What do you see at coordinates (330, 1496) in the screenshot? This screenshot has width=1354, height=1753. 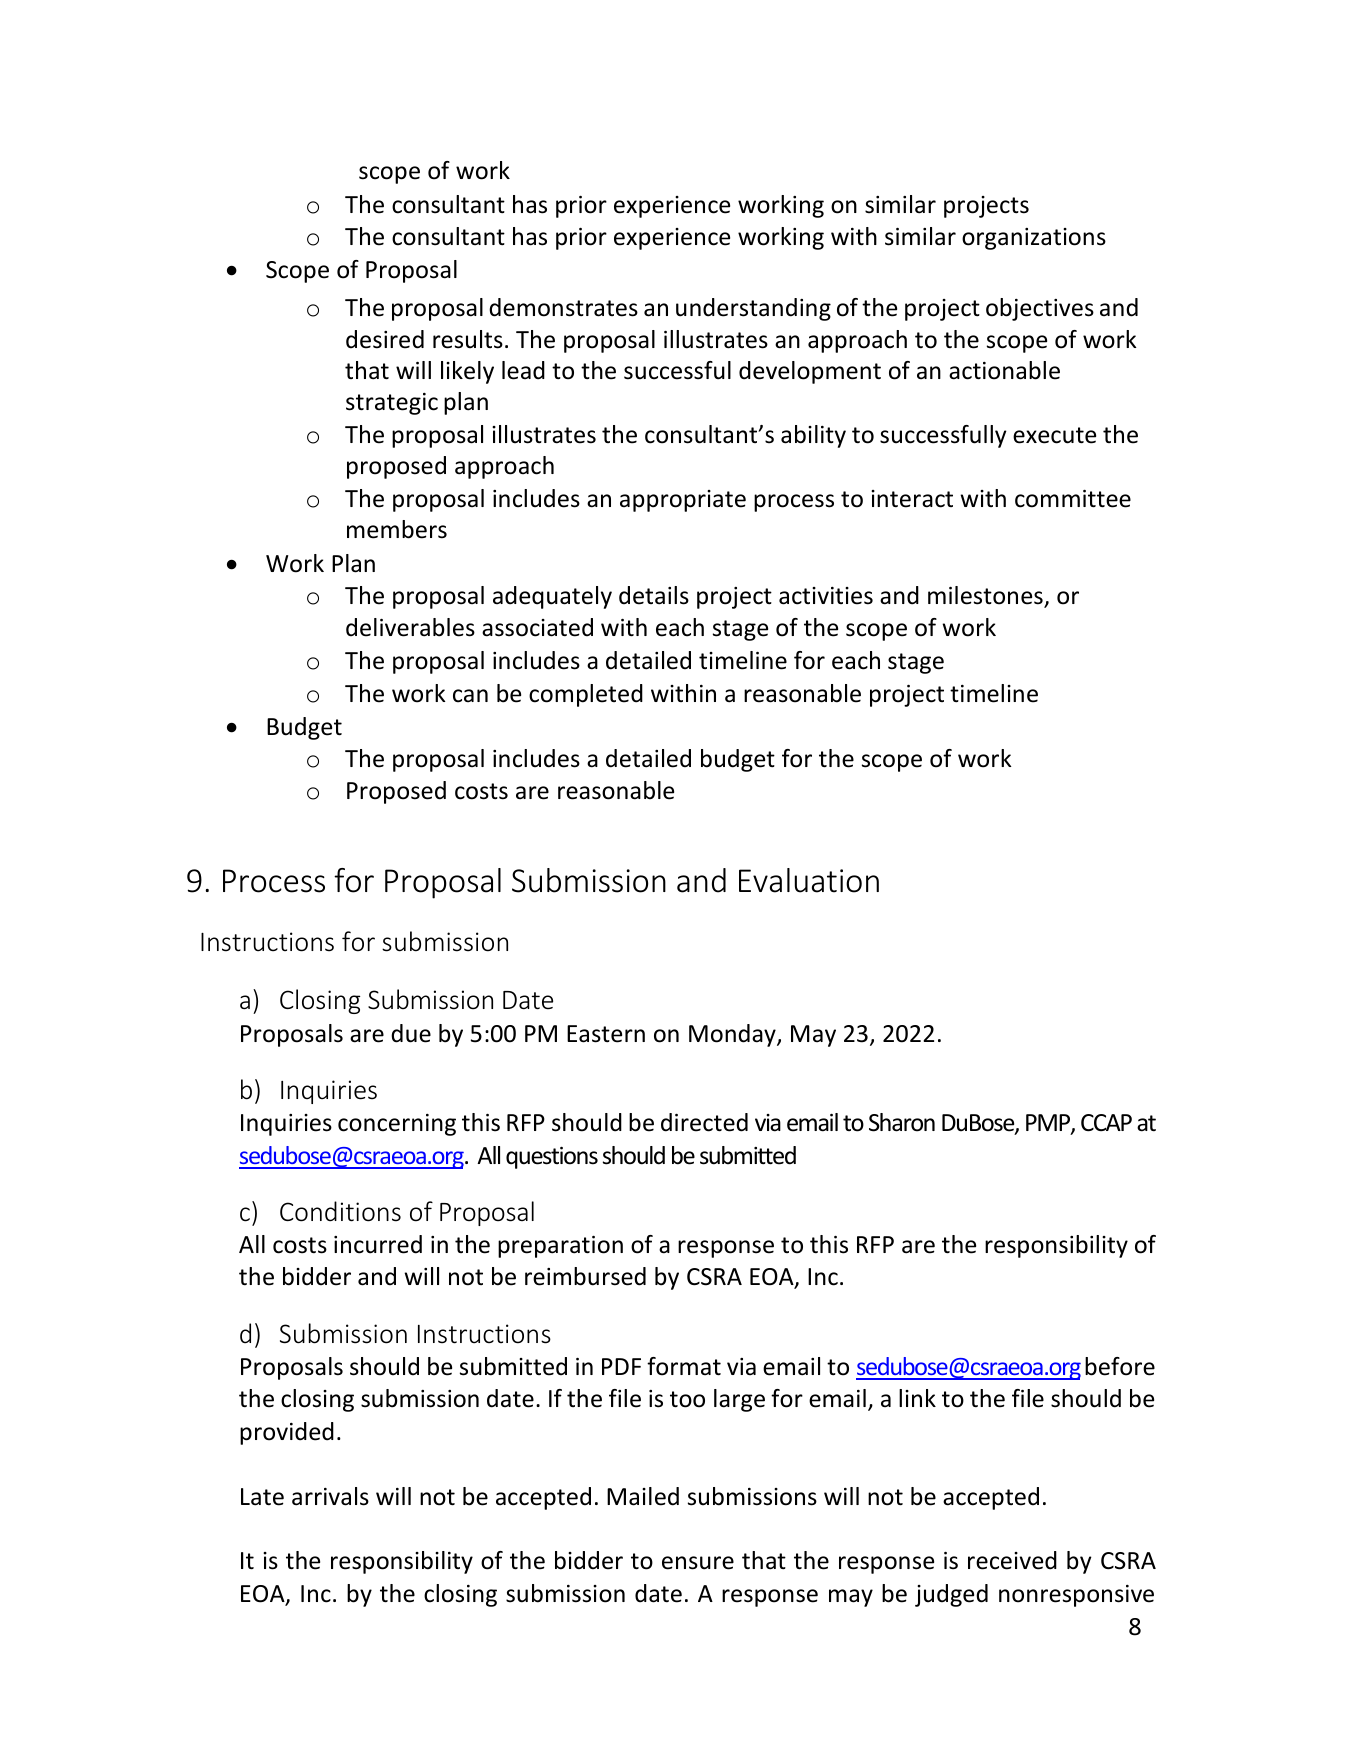 I see `arrivals` at bounding box center [330, 1496].
